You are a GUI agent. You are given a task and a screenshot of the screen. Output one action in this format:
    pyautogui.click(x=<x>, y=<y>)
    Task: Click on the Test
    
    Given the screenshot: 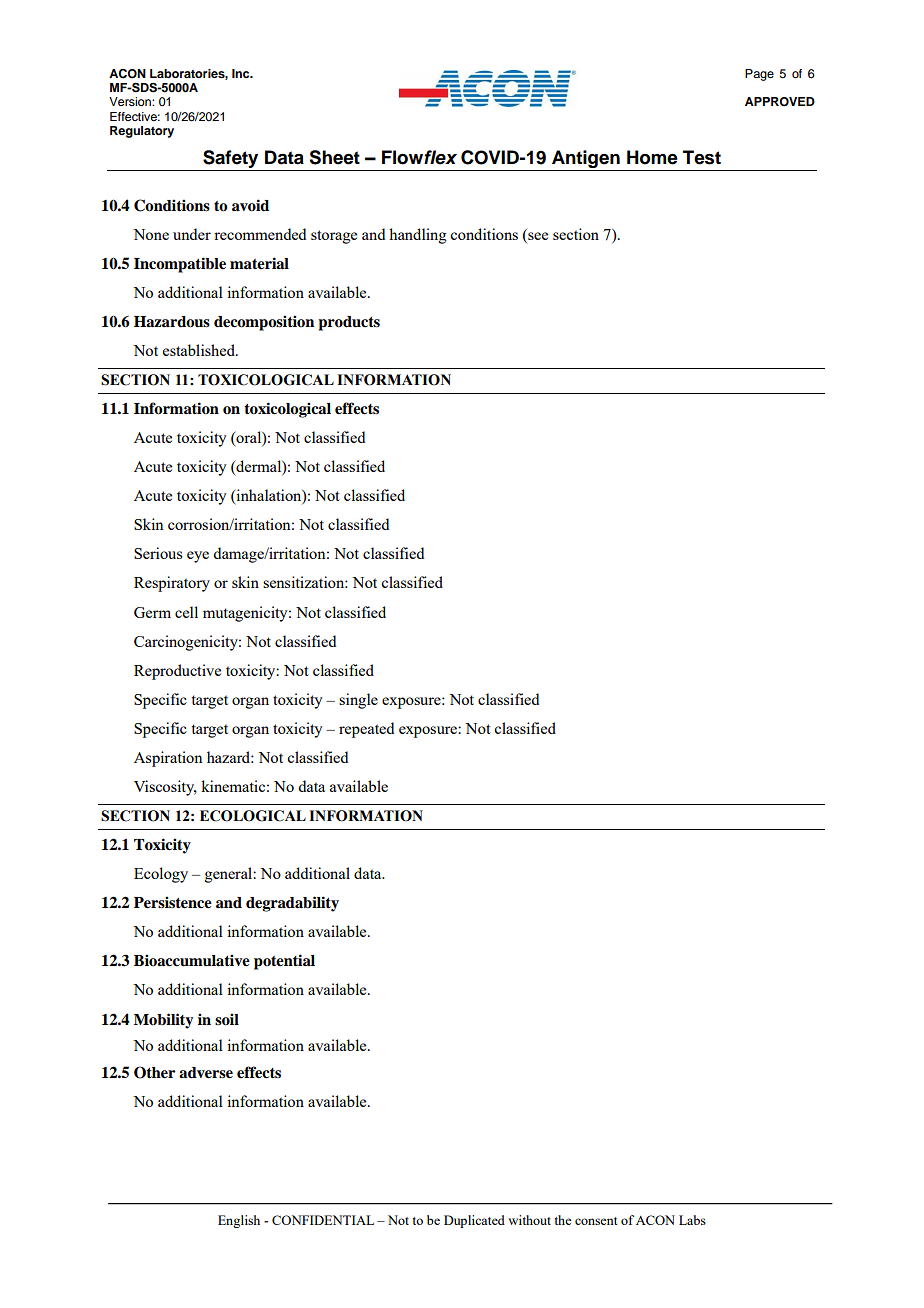 What is the action you would take?
    pyautogui.click(x=702, y=157)
